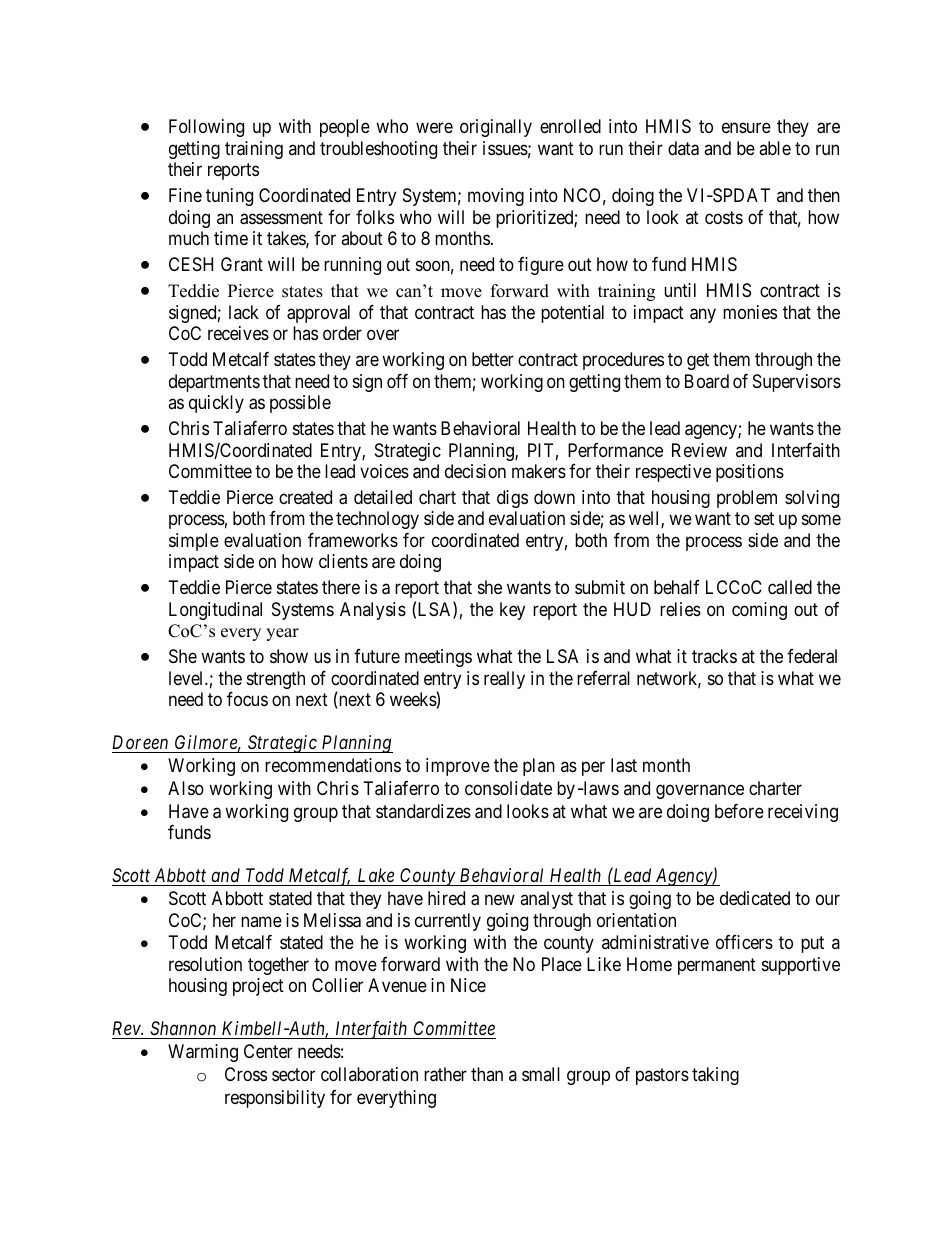 This screenshot has width=952, height=1233. What do you see at coordinates (775, 148) in the screenshot?
I see `able` at bounding box center [775, 148].
